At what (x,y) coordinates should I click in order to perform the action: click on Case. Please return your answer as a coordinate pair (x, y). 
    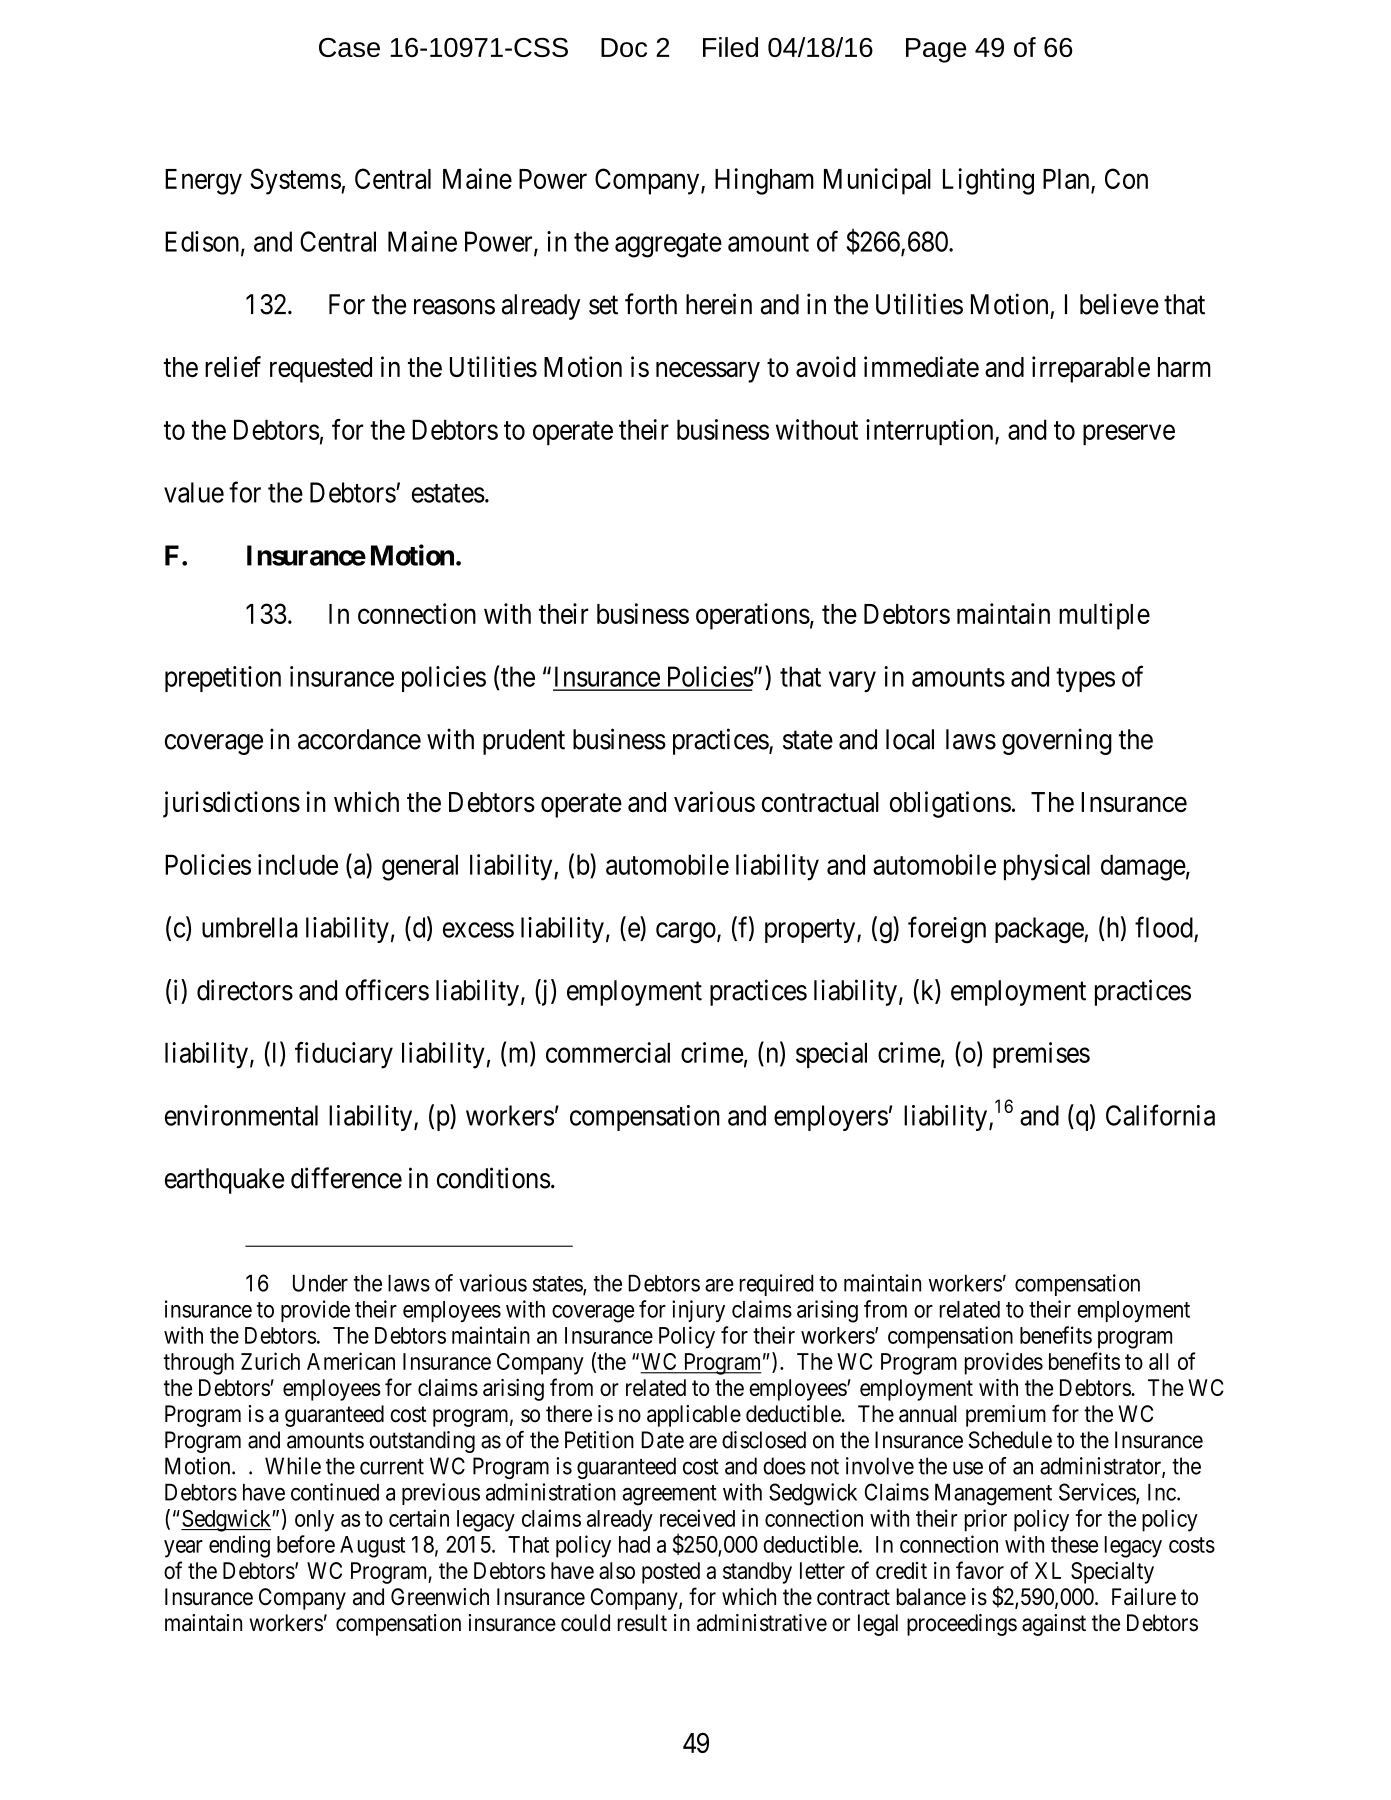
    Looking at the image, I should click on (349, 47).
